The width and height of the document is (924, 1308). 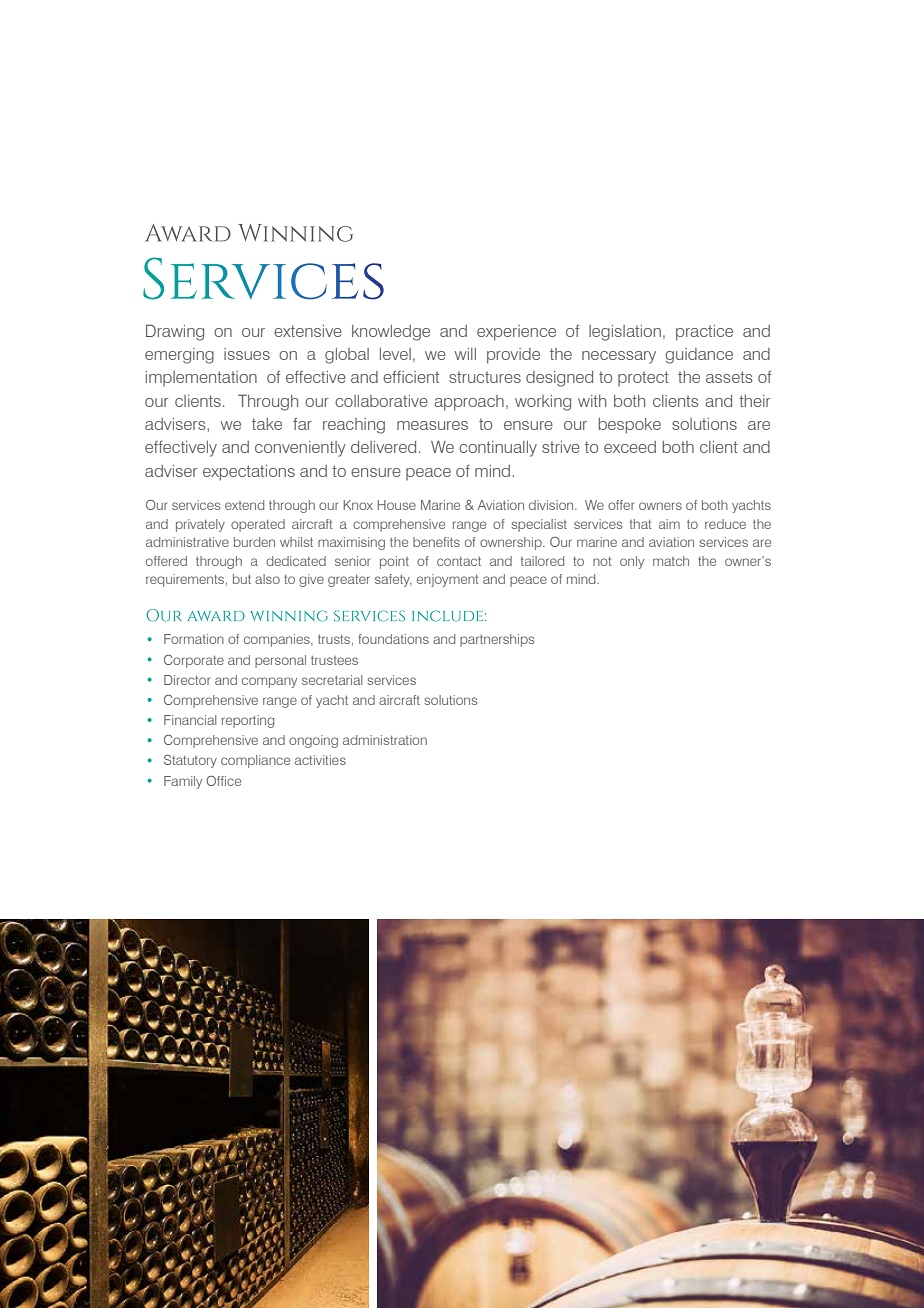 What do you see at coordinates (254, 542) in the document?
I see `burden` at bounding box center [254, 542].
